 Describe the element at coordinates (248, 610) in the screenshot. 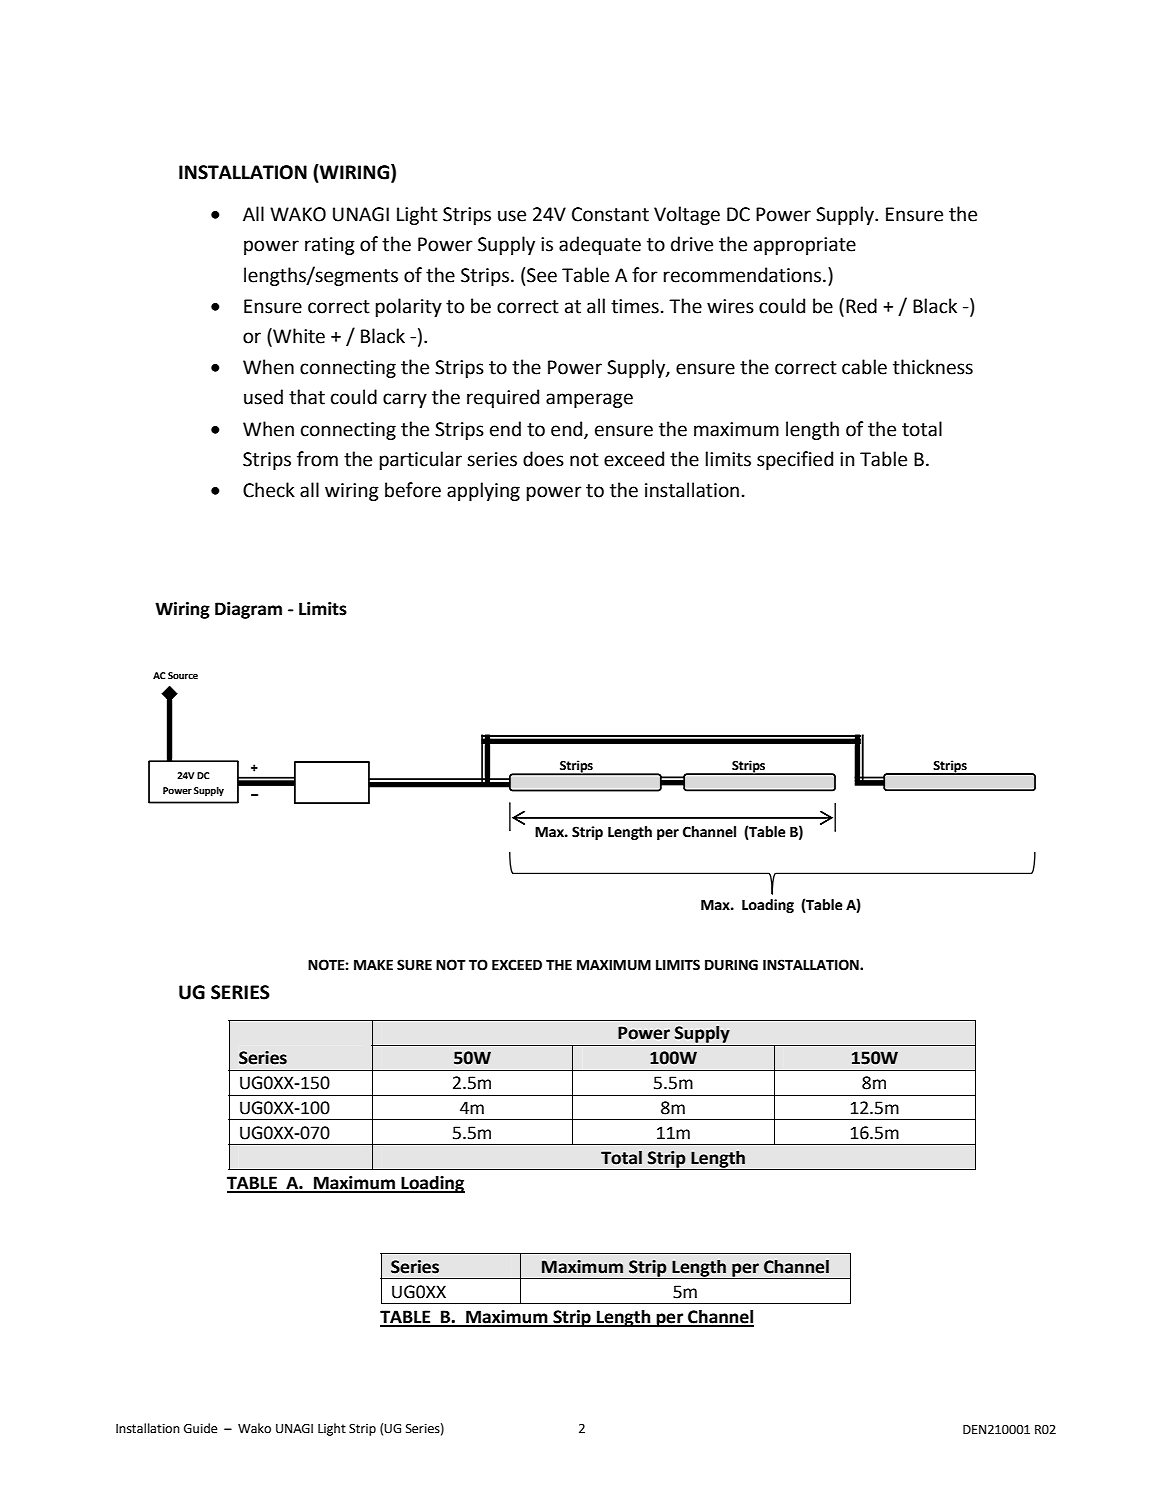

I see `Diagram` at that location.
